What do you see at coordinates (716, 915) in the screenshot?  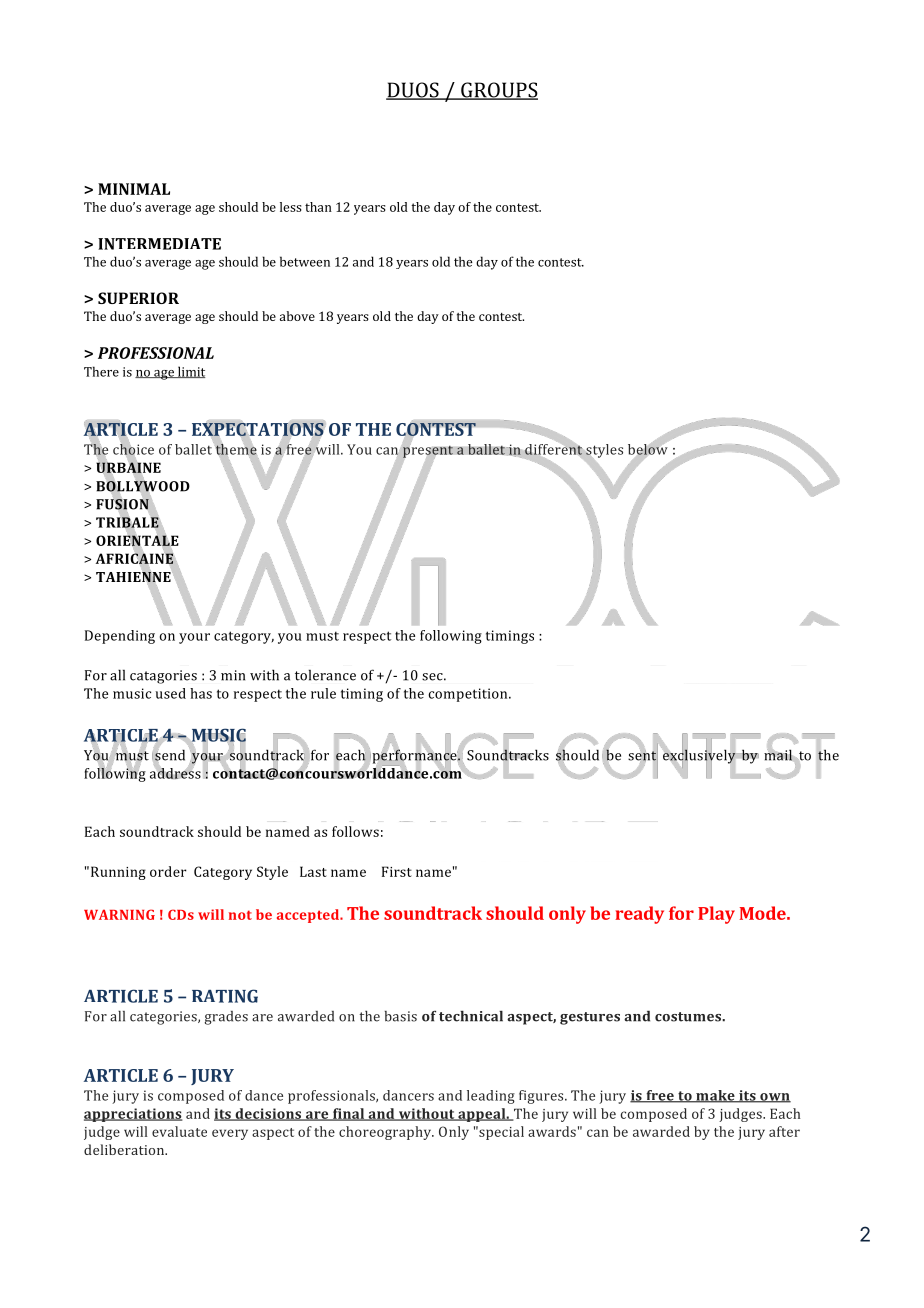 I see `Play` at bounding box center [716, 915].
